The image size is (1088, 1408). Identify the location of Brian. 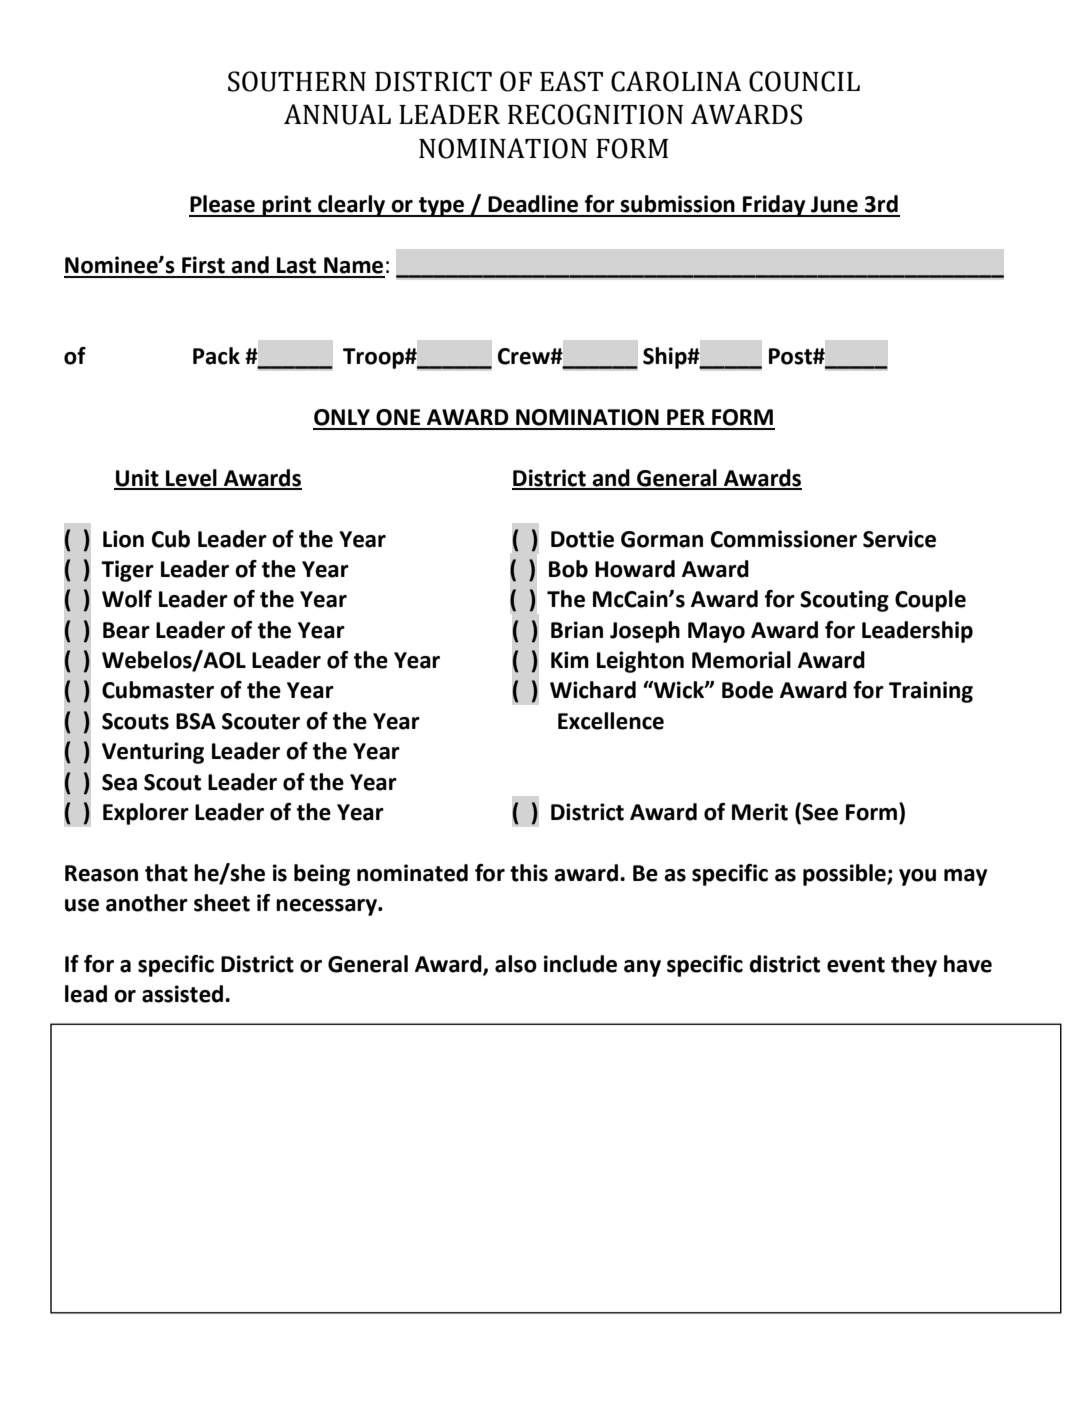
(577, 630).
